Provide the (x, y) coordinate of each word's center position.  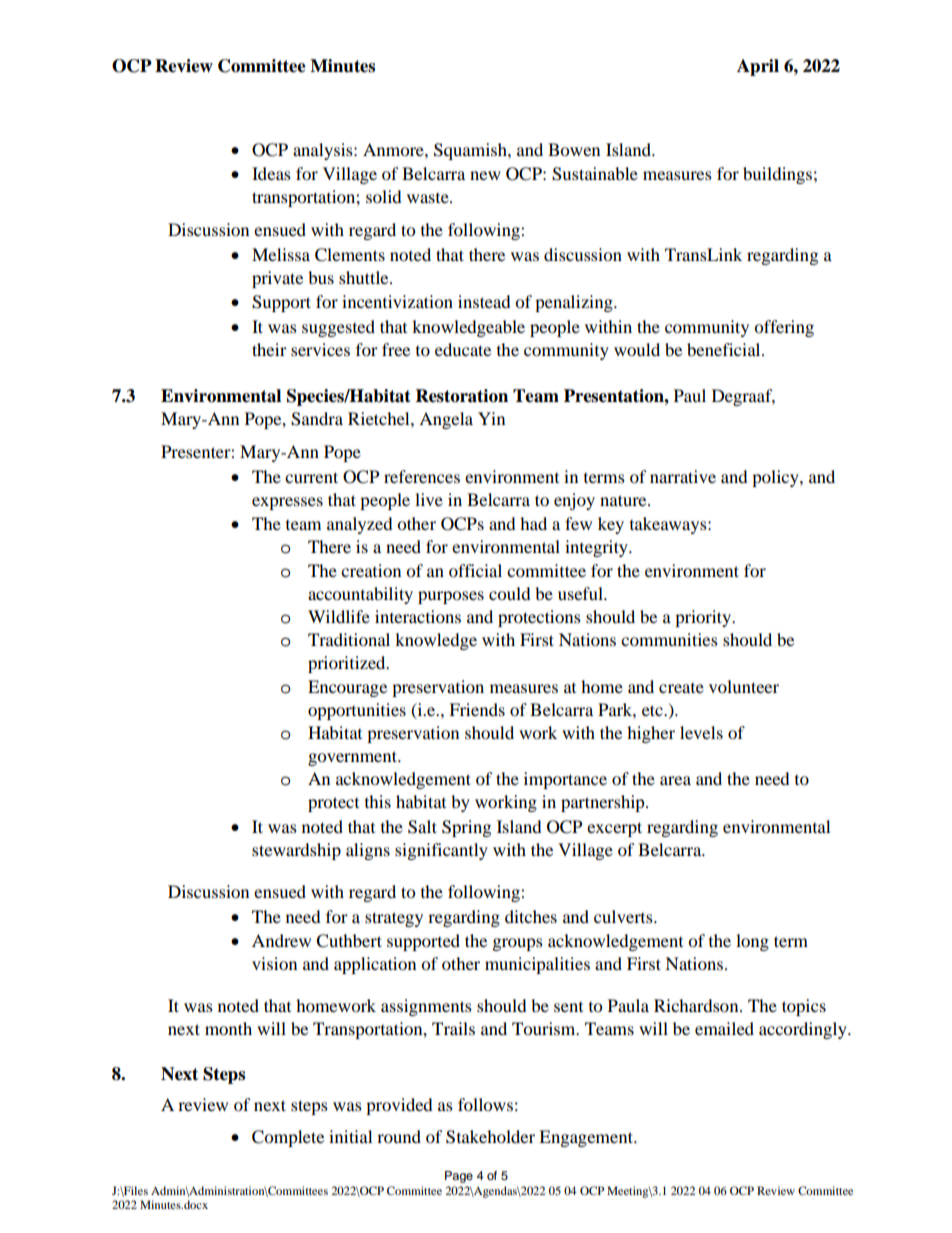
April (758, 67)
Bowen (574, 149)
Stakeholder (490, 1137)
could (510, 593)
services (320, 349)
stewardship (296, 851)
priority (704, 618)
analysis (324, 151)
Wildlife (339, 616)
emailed (724, 1028)
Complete (288, 1138)
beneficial (725, 349)
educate (463, 349)
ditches (531, 916)
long (752, 942)
